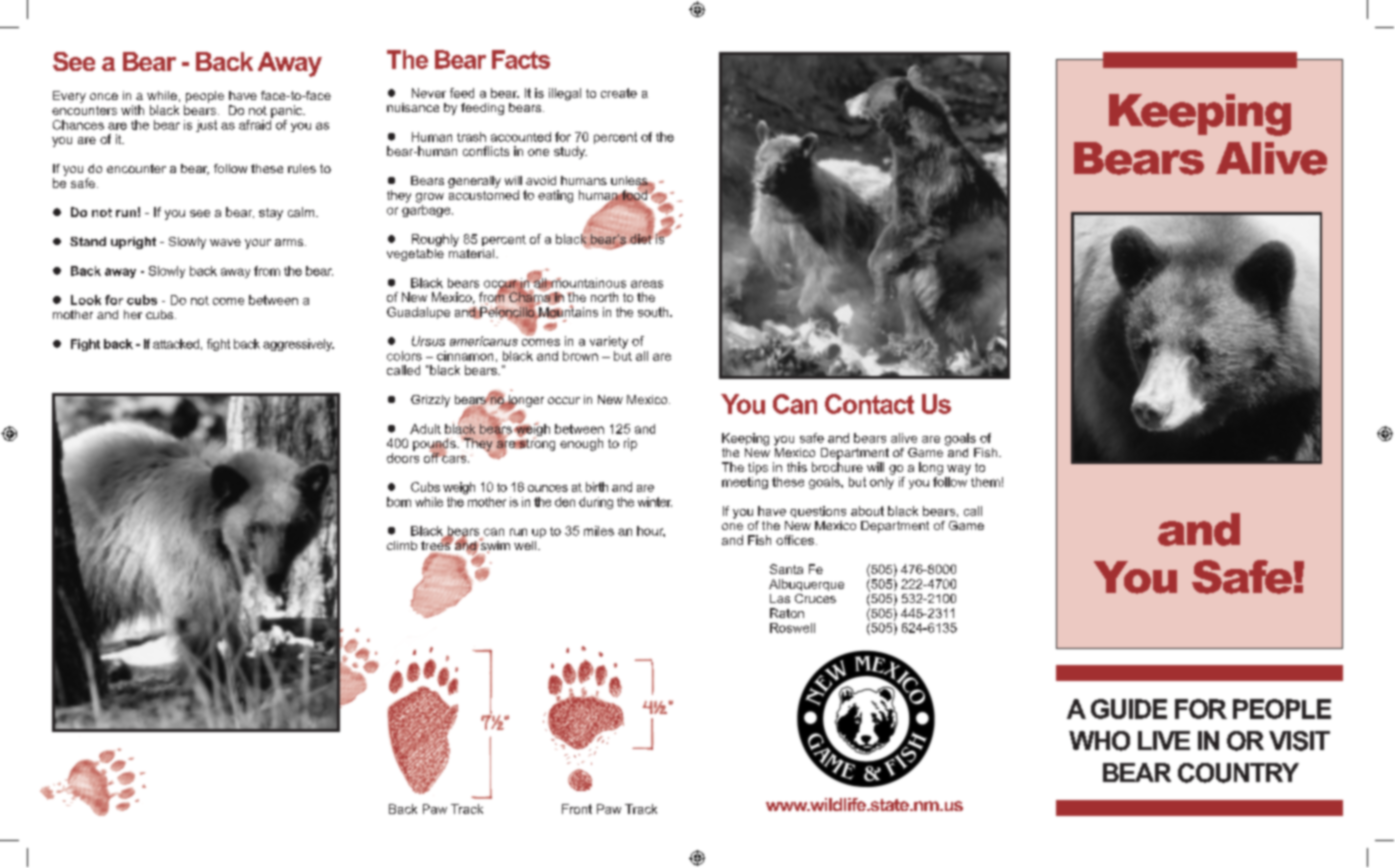 The height and width of the image is (868, 1395). I want to click on rip, so click(630, 444).
